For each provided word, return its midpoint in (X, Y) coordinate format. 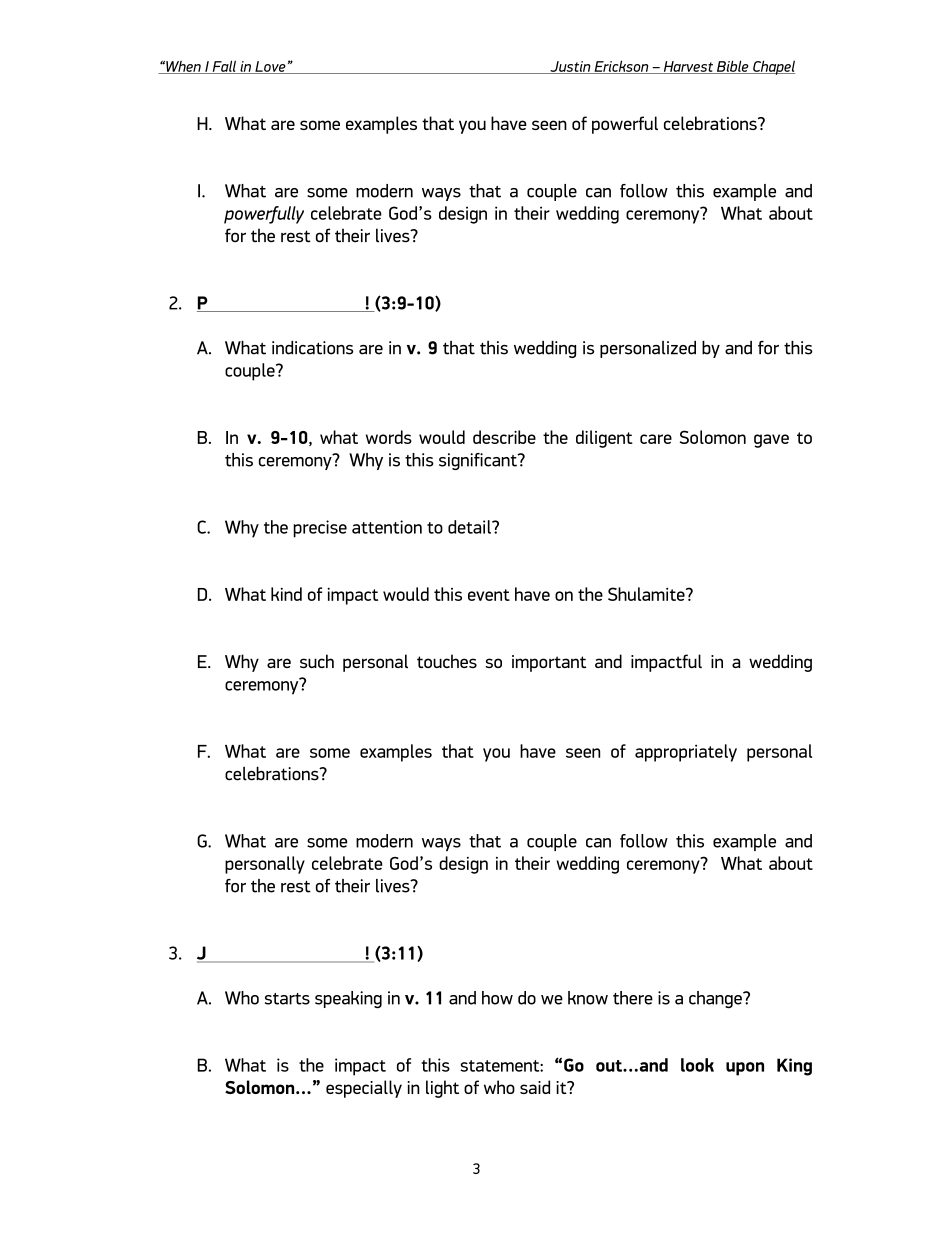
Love (270, 67)
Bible (733, 67)
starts (287, 999)
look (697, 1065)
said (535, 1087)
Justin (570, 67)
